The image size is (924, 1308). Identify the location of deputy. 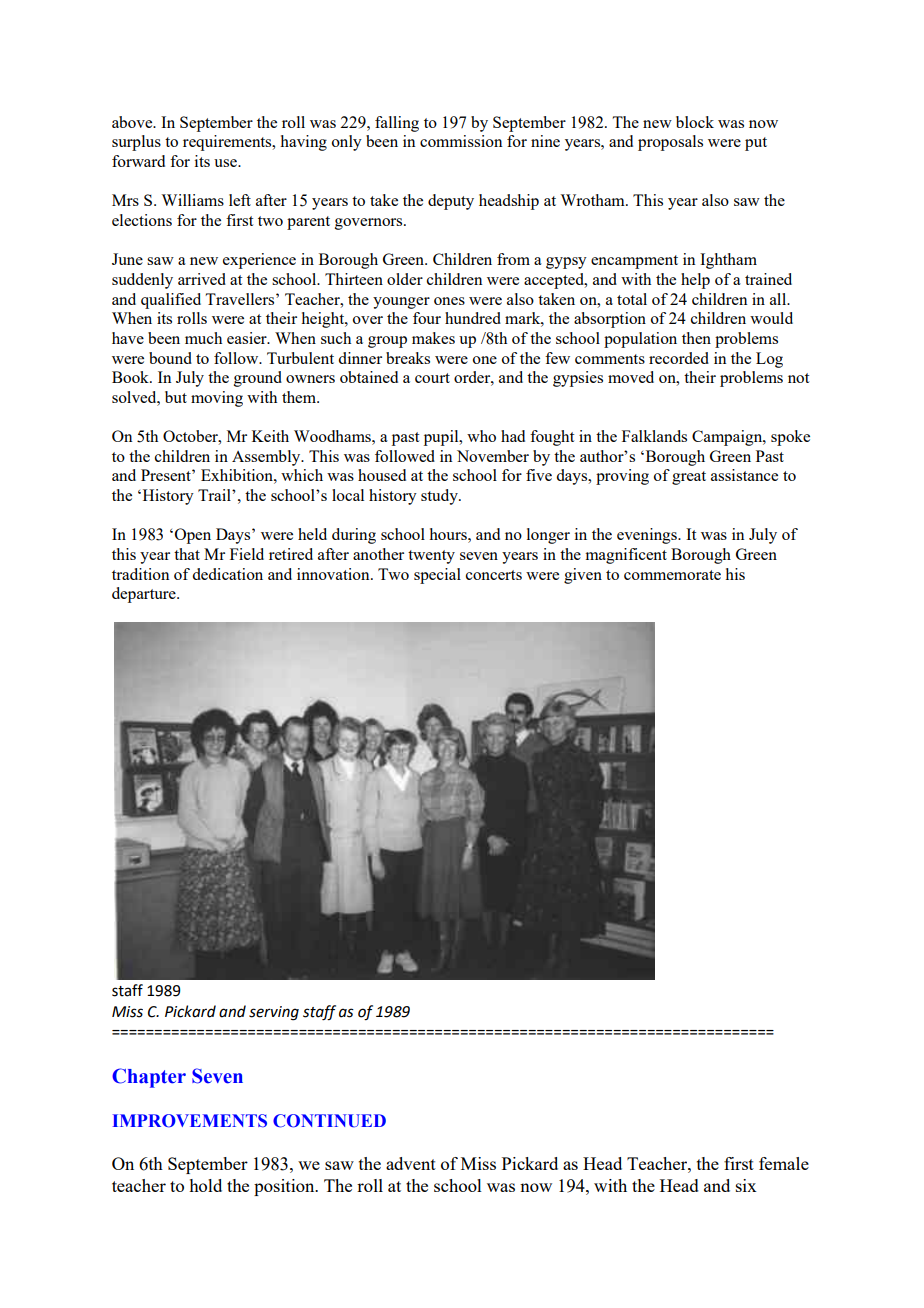
(451, 202).
